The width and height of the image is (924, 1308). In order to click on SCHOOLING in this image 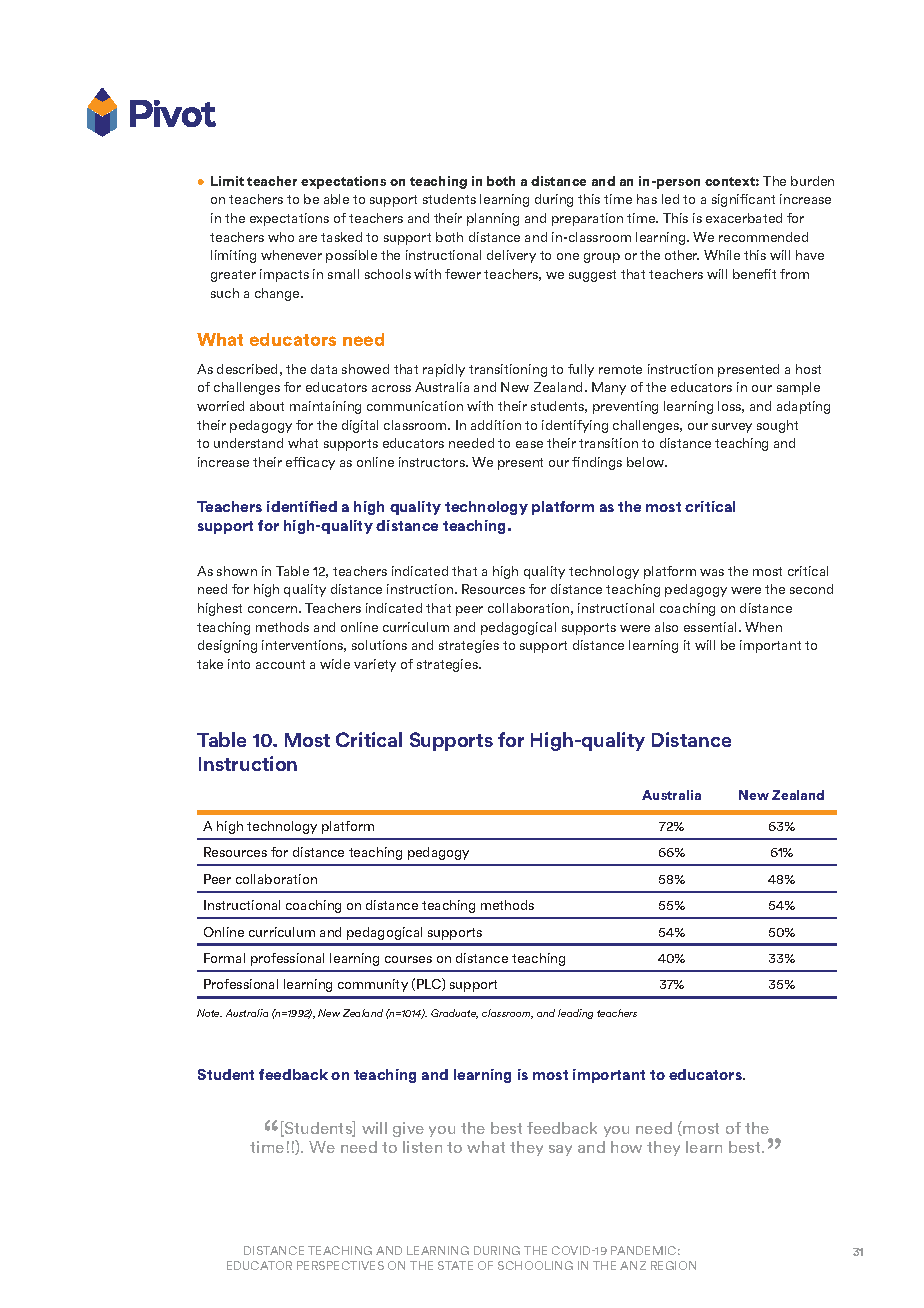, I will do `click(535, 1265)`.
